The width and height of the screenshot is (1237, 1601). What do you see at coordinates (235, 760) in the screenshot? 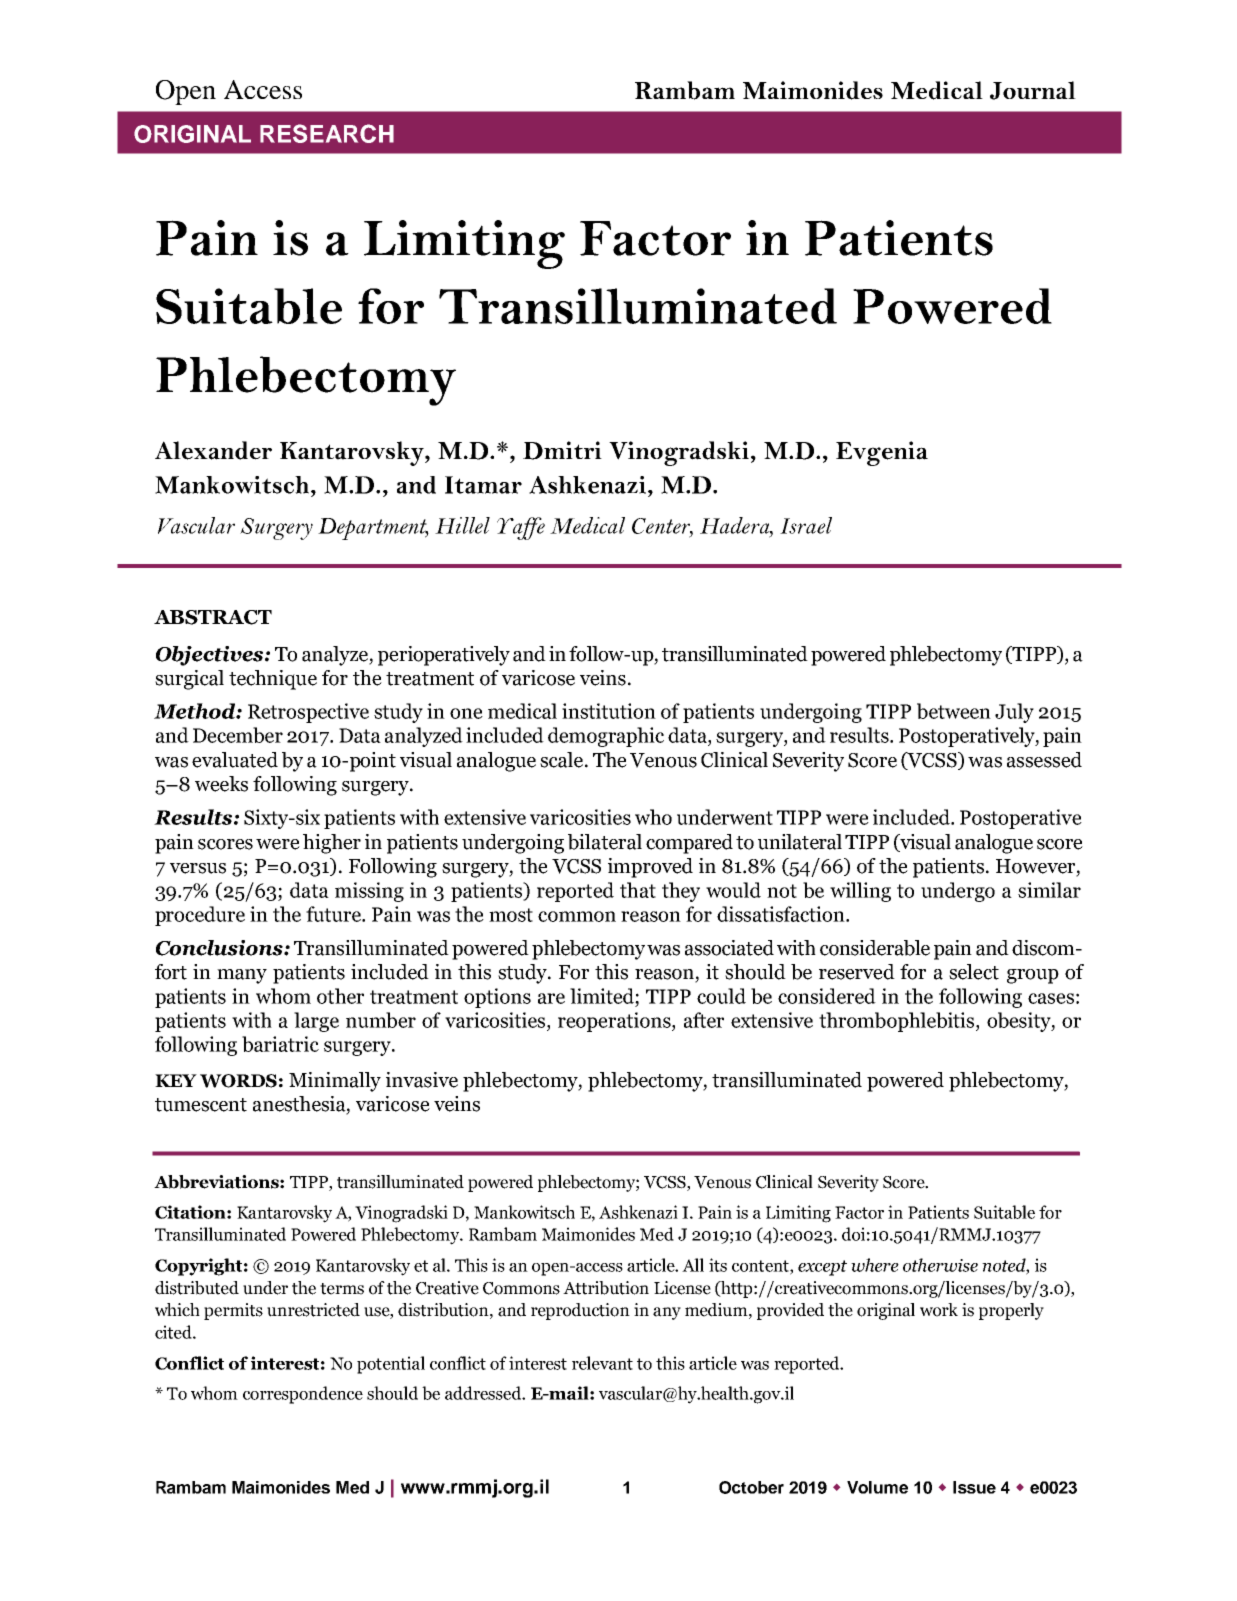
I see `evaluated` at bounding box center [235, 760].
